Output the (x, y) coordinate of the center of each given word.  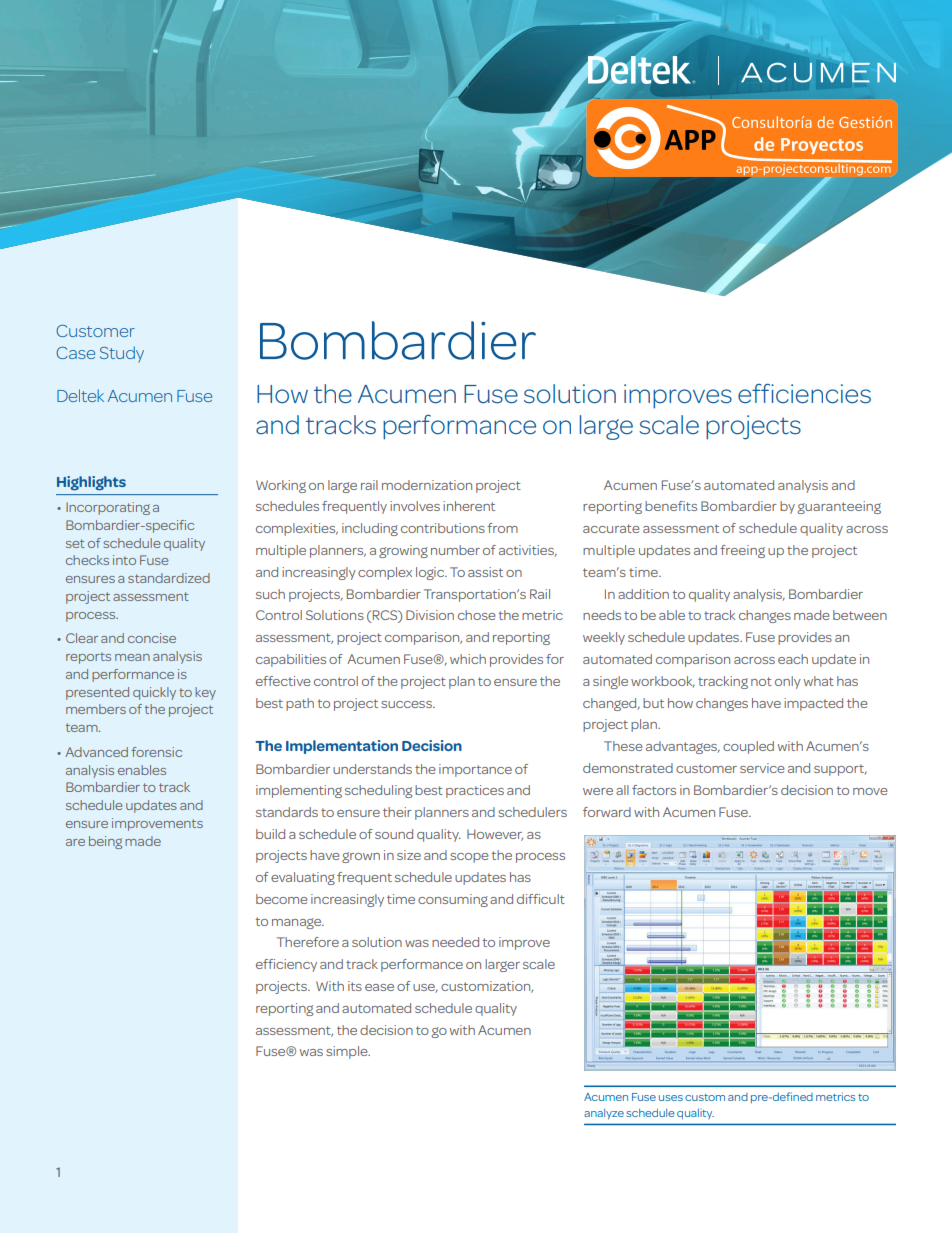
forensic (156, 752)
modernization (427, 485)
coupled (748, 747)
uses (671, 1098)
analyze (604, 1114)
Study (122, 354)
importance (475, 770)
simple (348, 1052)
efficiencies (804, 393)
